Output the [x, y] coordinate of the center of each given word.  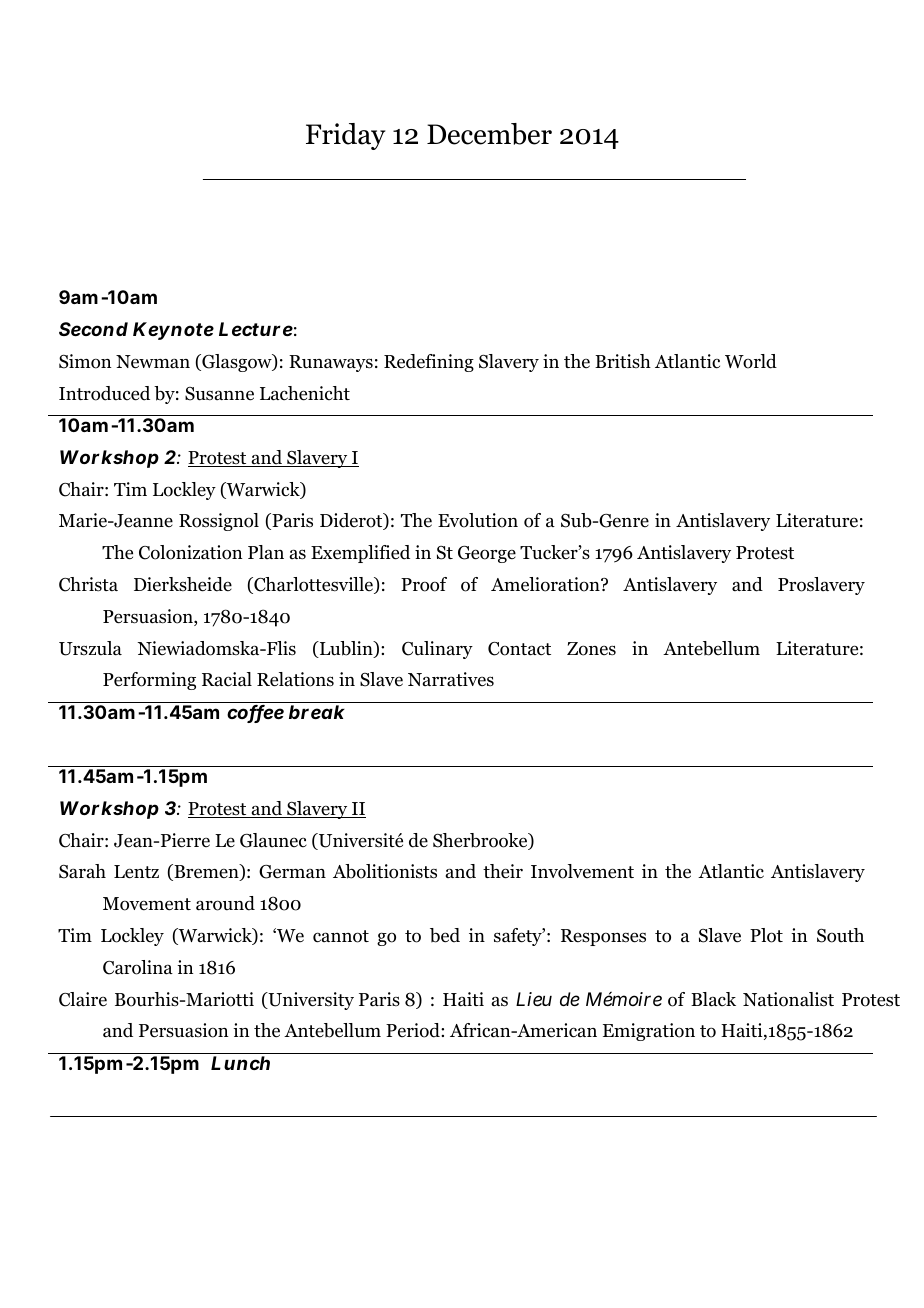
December [489, 134]
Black [713, 999]
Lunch [240, 1063]
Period [414, 1030]
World [751, 361]
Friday [345, 136]
